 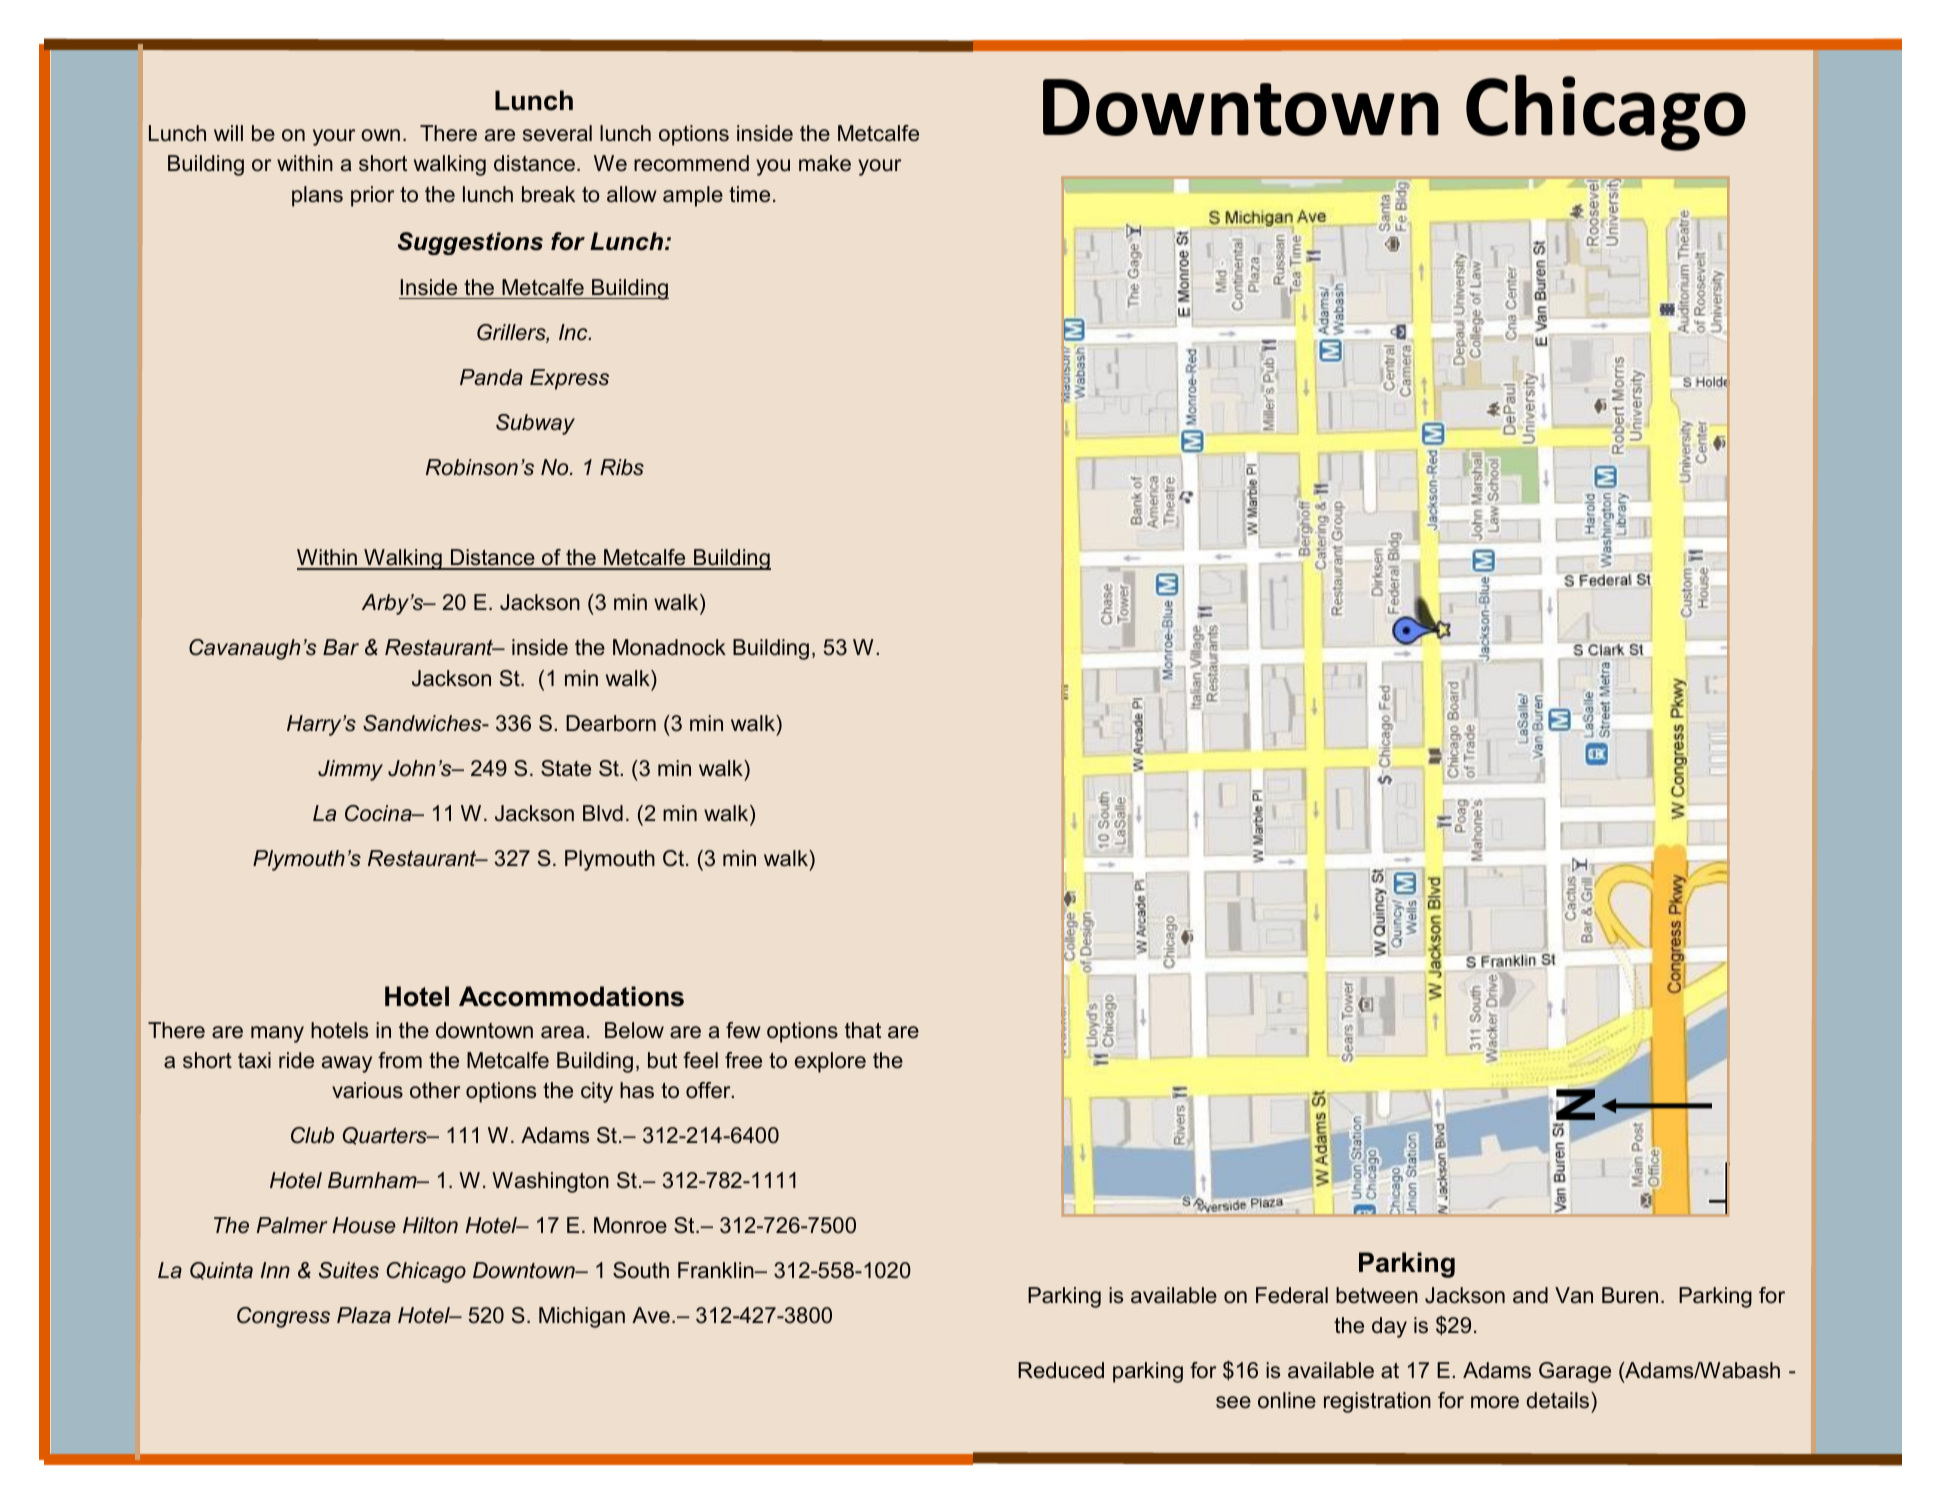 I want to click on Plaza, so click(x=364, y=1315).
